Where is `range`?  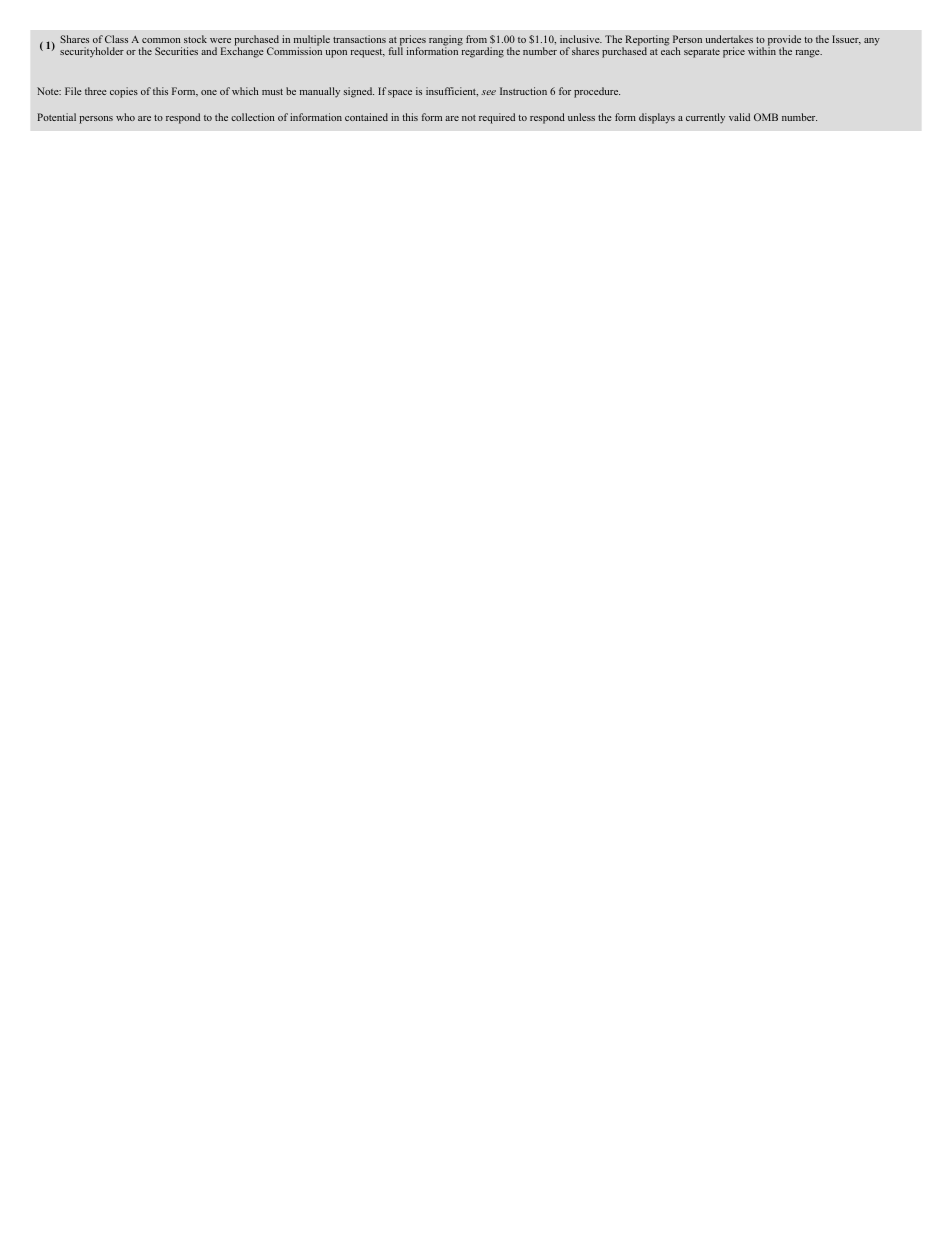
range is located at coordinates (809, 54).
